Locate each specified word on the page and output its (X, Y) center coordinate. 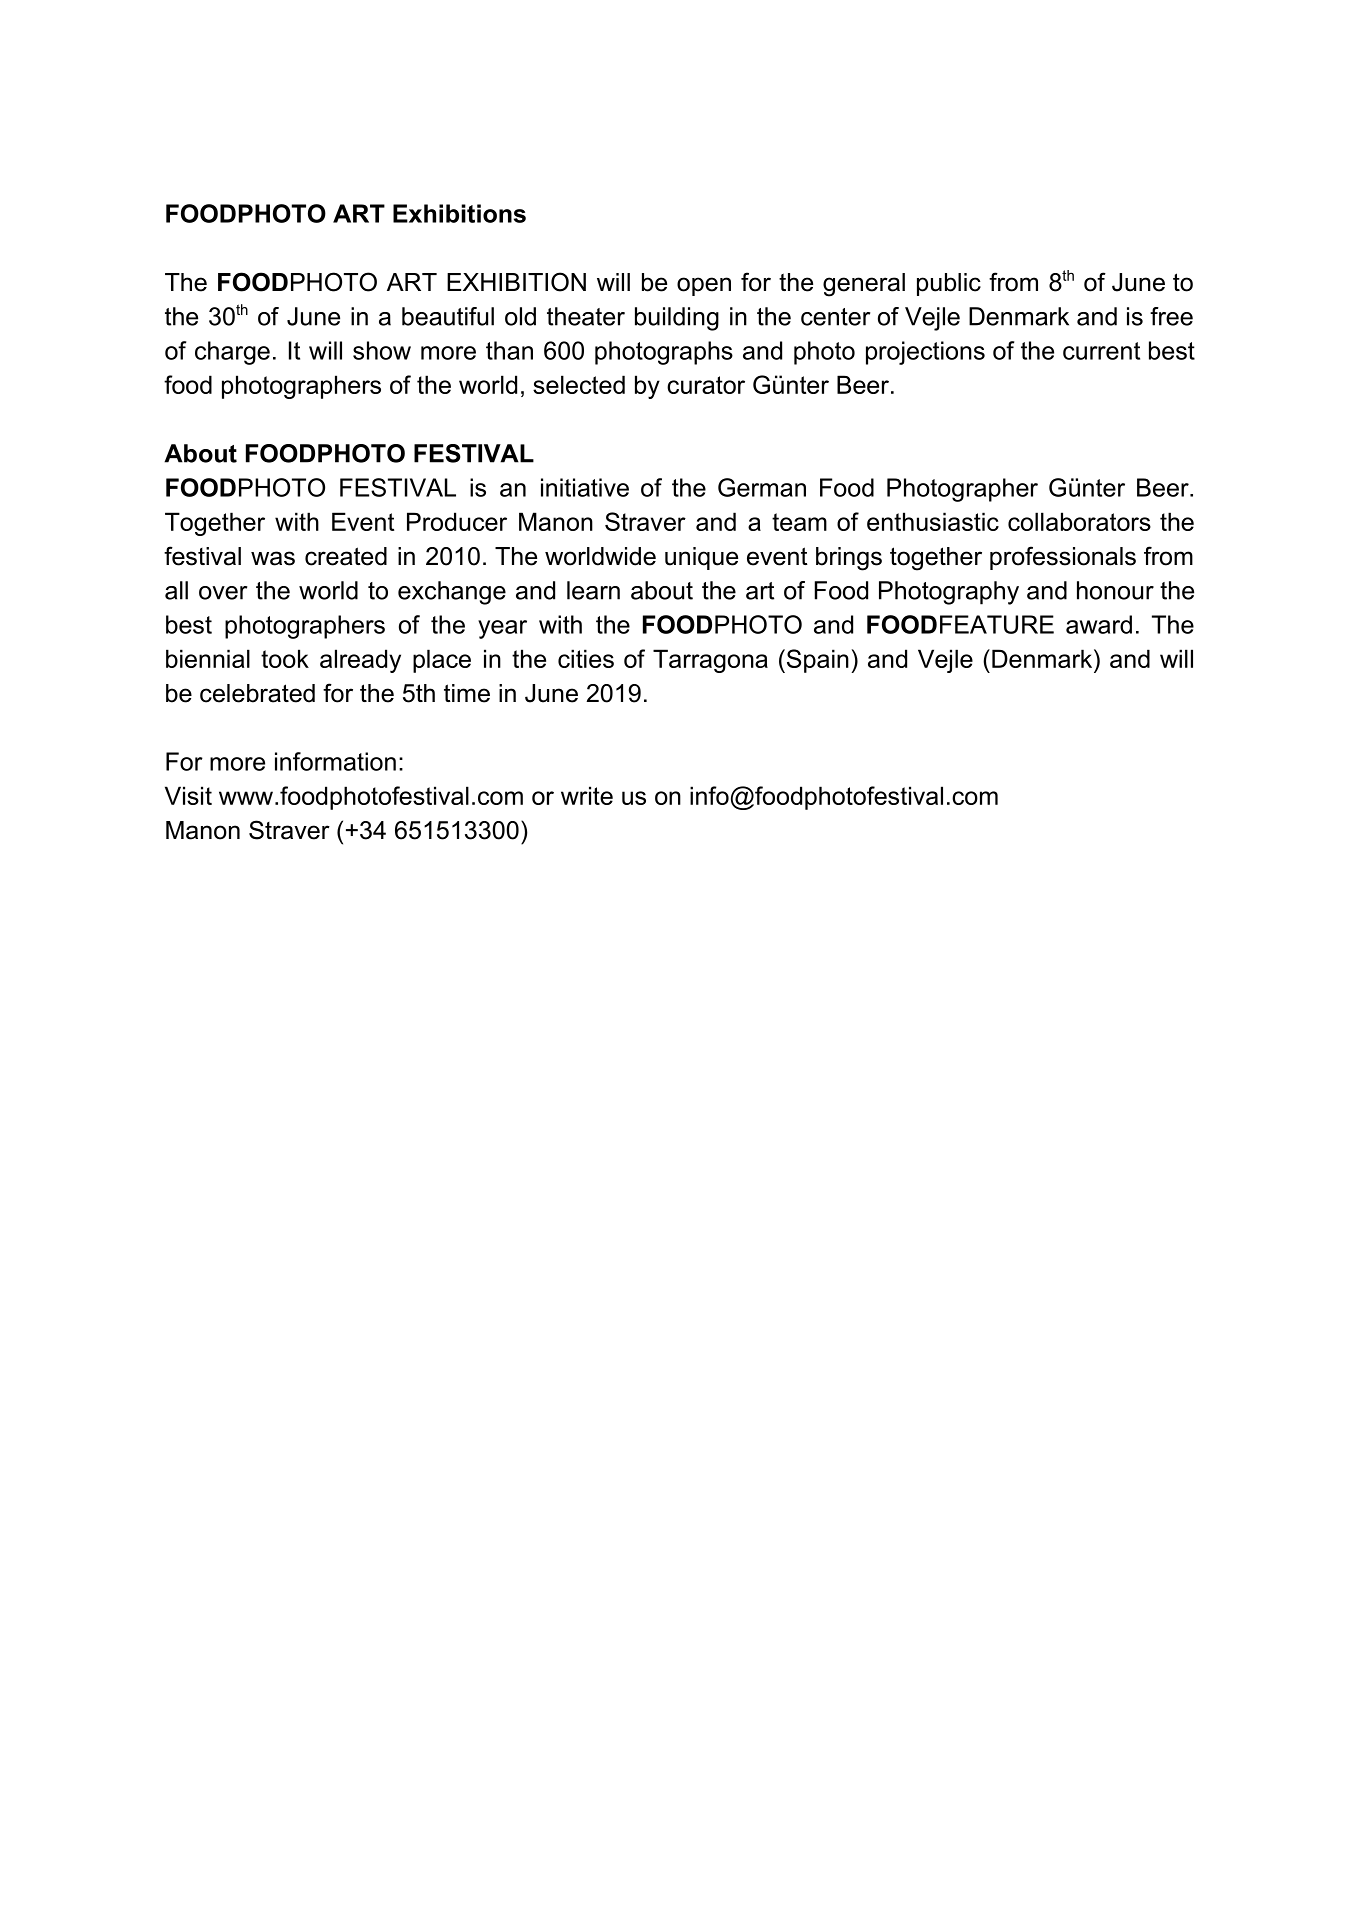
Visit (188, 795)
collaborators (1079, 521)
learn (593, 590)
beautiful (448, 316)
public (949, 284)
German (762, 487)
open (704, 286)
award (1099, 624)
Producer (457, 521)
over (223, 593)
